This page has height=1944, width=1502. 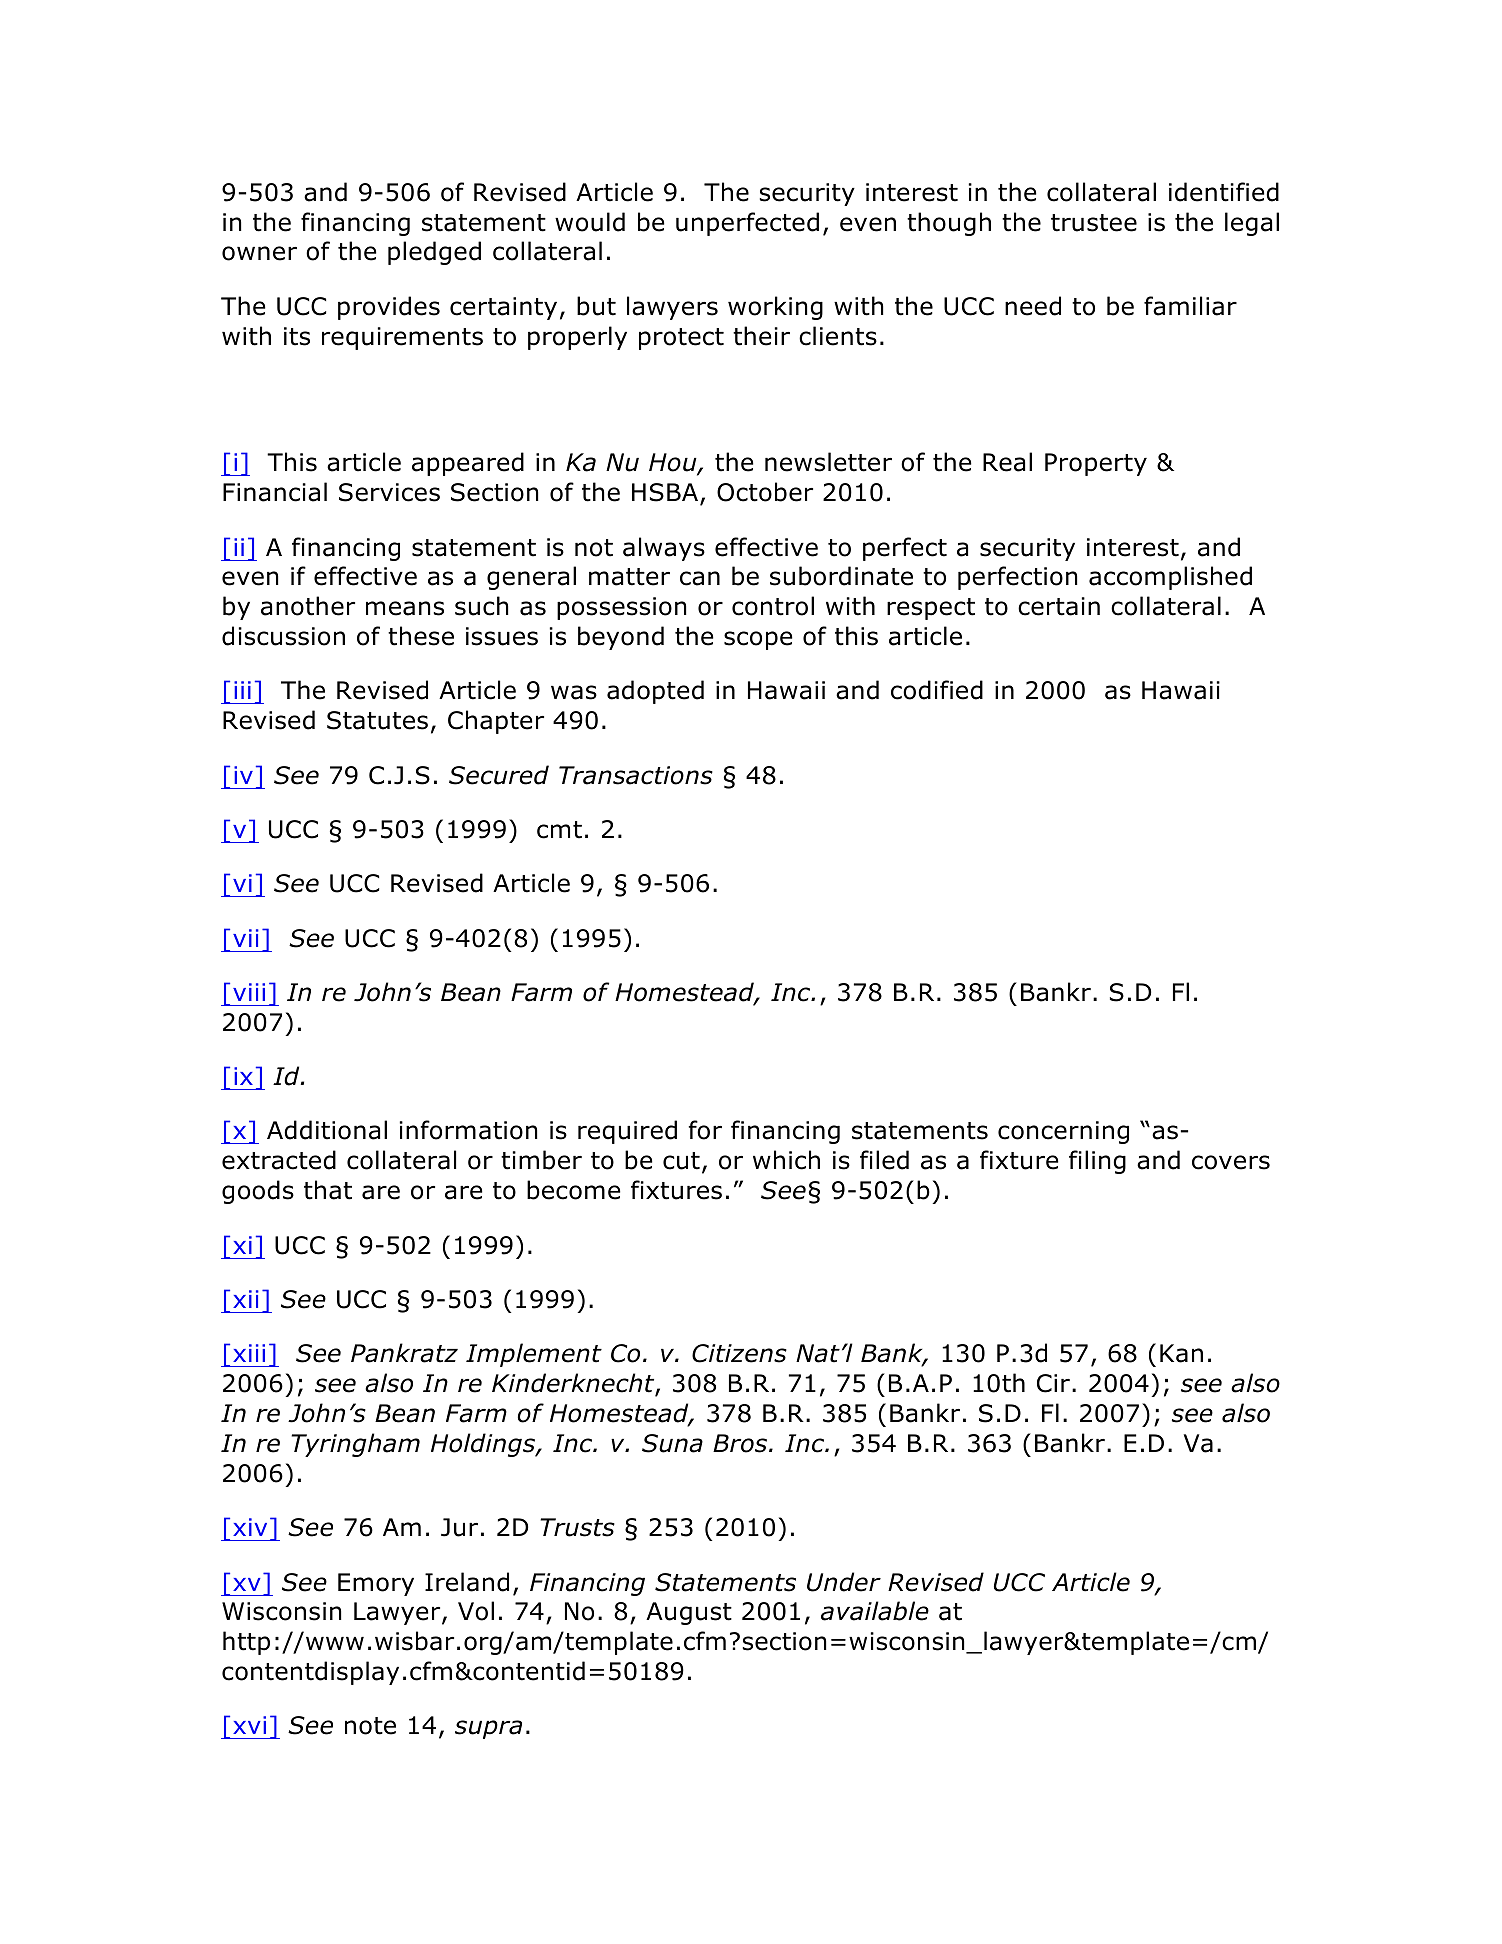 I want to click on trustee, so click(x=1094, y=223).
